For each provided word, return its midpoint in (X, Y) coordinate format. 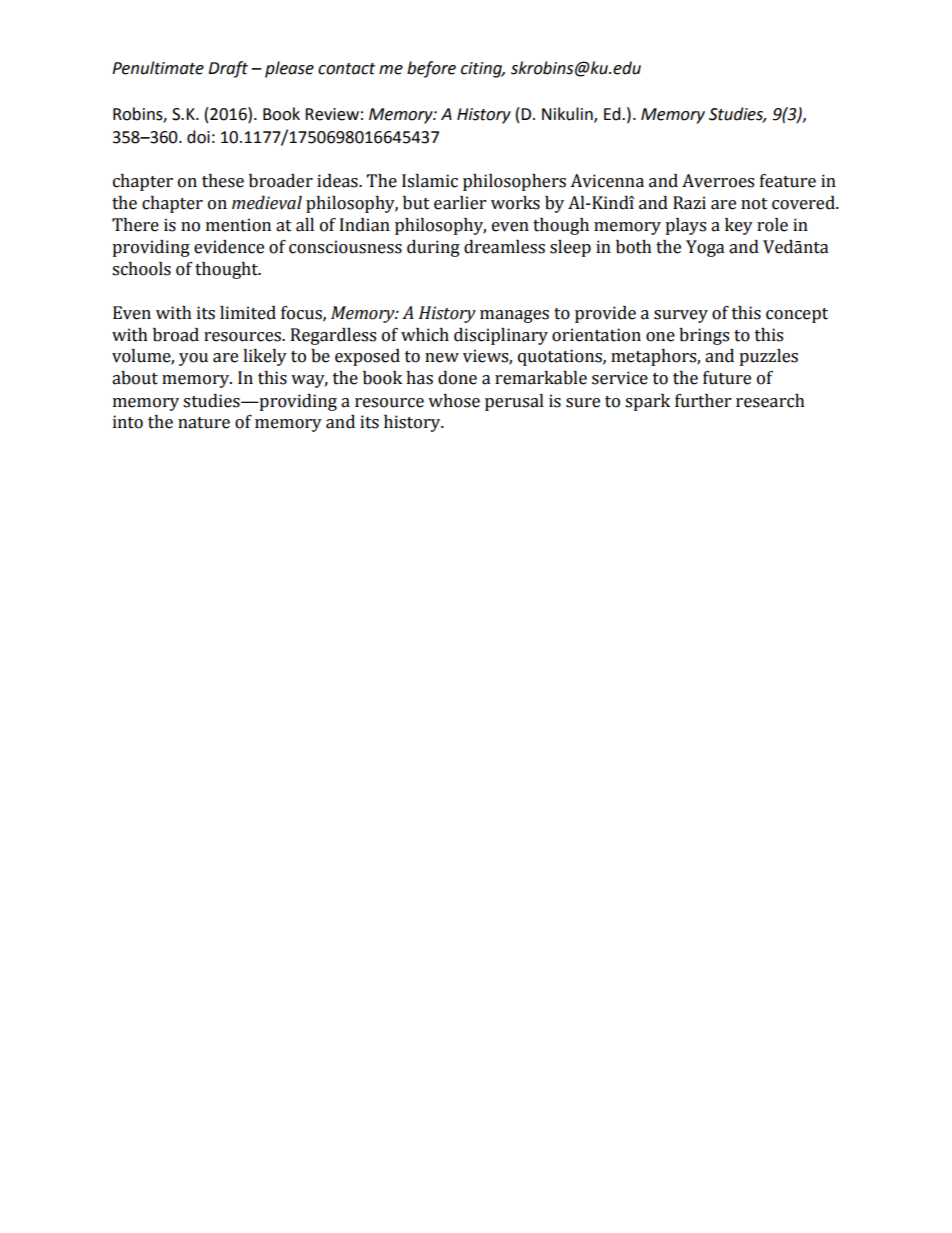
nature (204, 423)
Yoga (705, 248)
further (703, 401)
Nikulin (568, 115)
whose (454, 401)
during (433, 248)
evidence (229, 247)
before (431, 69)
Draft (228, 69)
